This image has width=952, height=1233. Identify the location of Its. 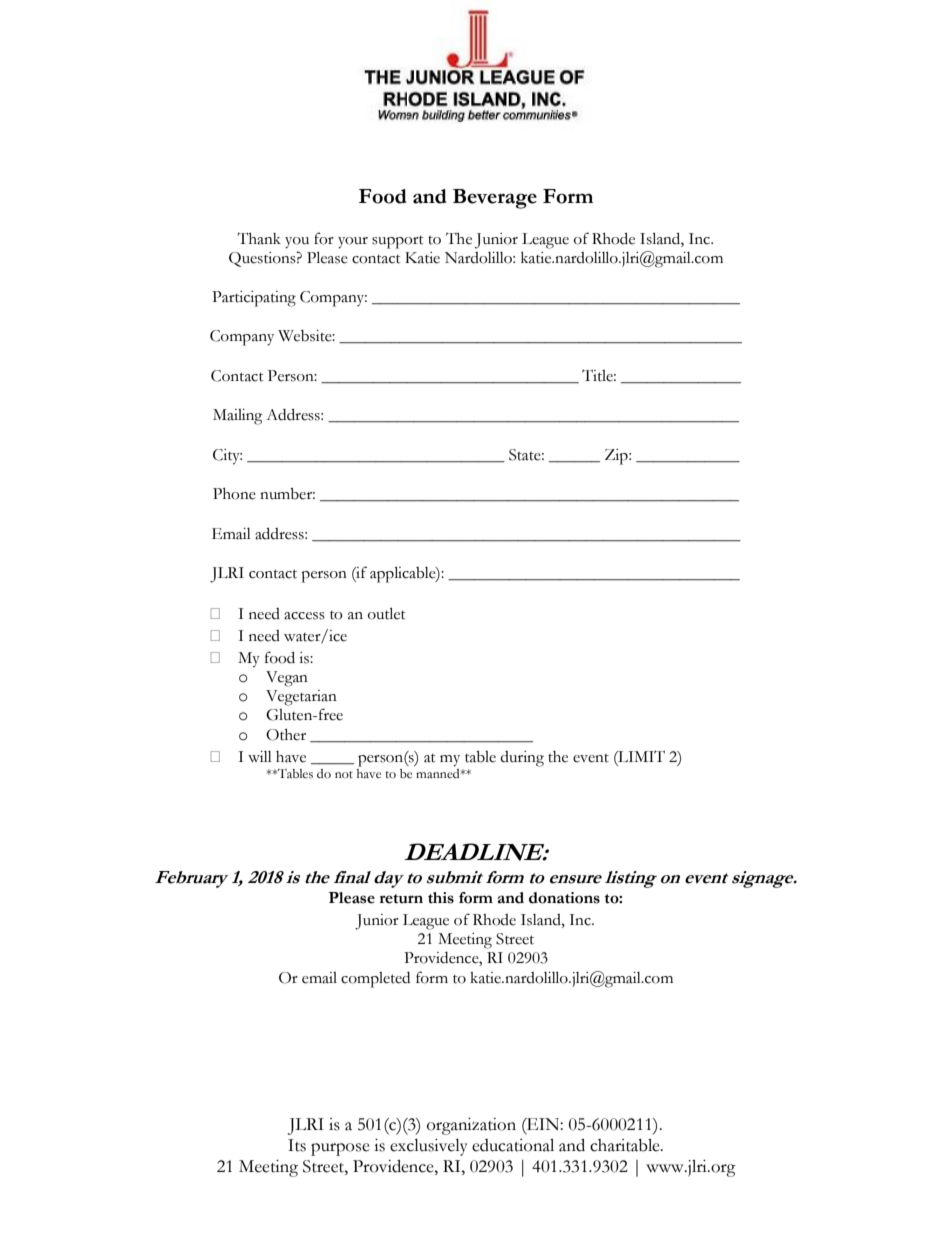
(297, 1145).
